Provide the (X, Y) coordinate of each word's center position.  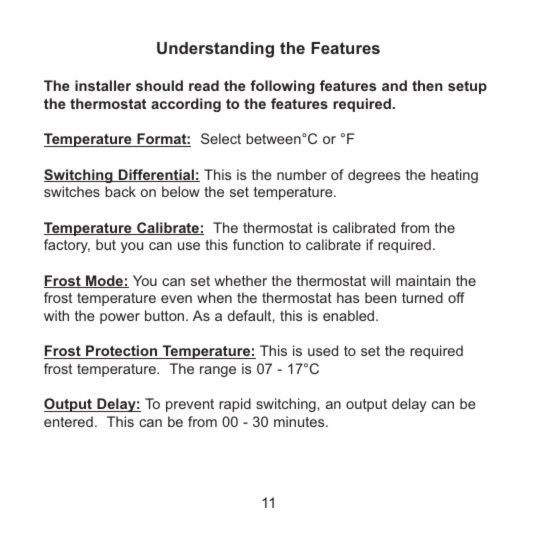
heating (454, 176)
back (120, 191)
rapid (235, 405)
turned (422, 297)
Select (221, 138)
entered (68, 421)
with (56, 315)
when (214, 297)
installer (103, 85)
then (427, 85)
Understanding (215, 50)
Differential (156, 175)
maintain (423, 280)
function (258, 244)
